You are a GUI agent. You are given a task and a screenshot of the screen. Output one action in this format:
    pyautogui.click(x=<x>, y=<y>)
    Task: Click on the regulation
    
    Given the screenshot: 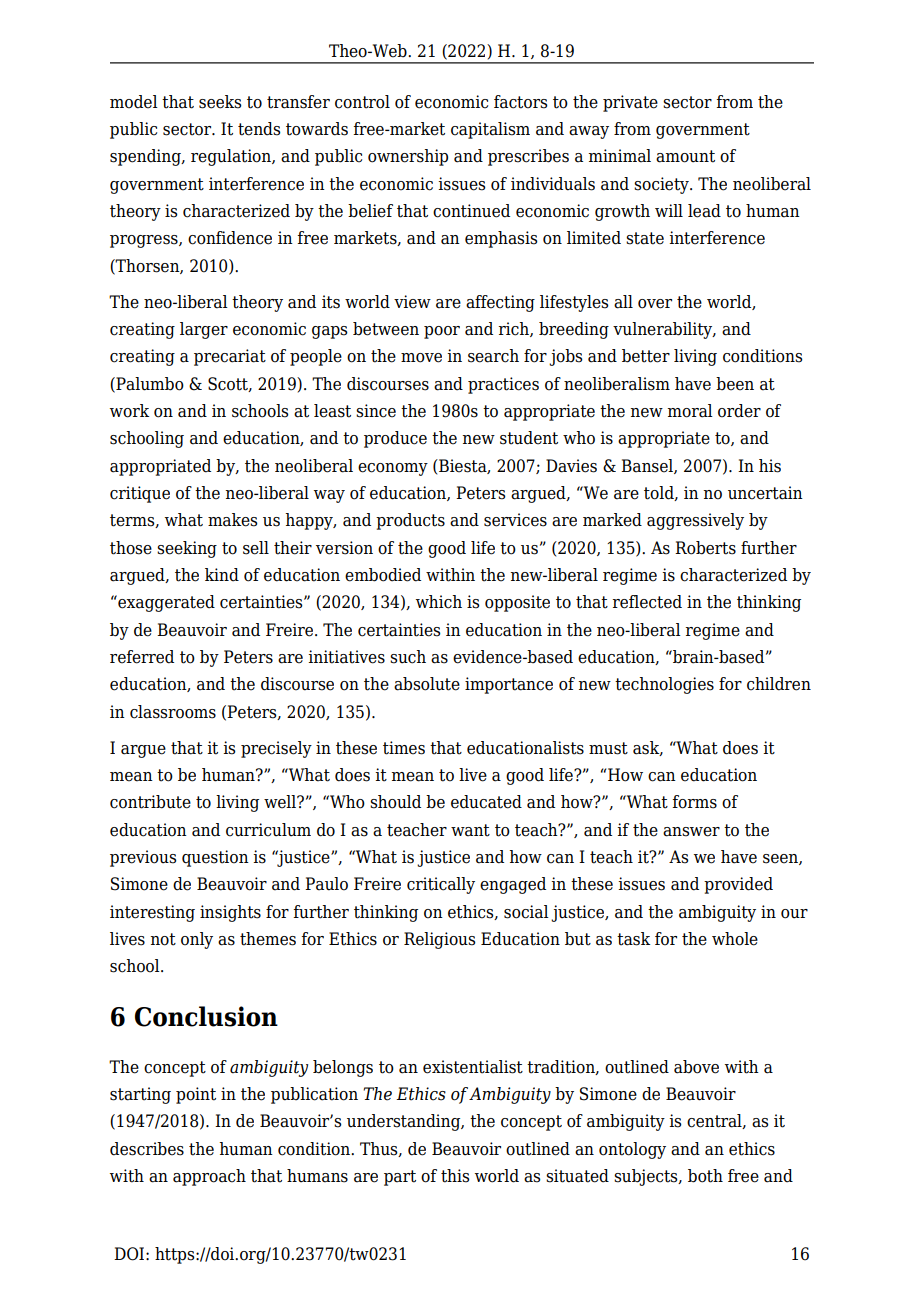 What is the action you would take?
    pyautogui.click(x=232, y=157)
